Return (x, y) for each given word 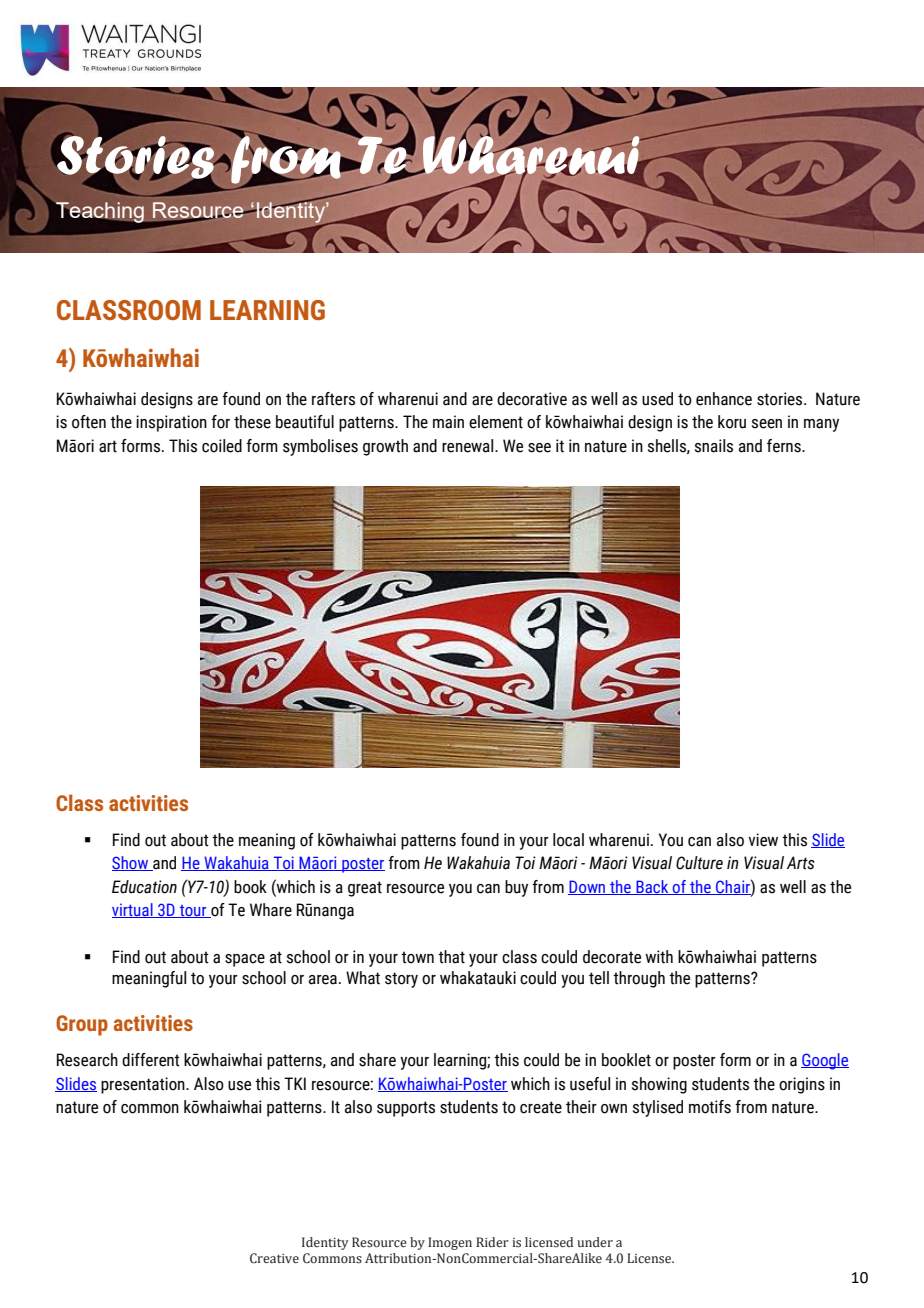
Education (144, 887)
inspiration (171, 423)
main (448, 422)
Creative (274, 1258)
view (763, 840)
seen (767, 424)
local (568, 840)
